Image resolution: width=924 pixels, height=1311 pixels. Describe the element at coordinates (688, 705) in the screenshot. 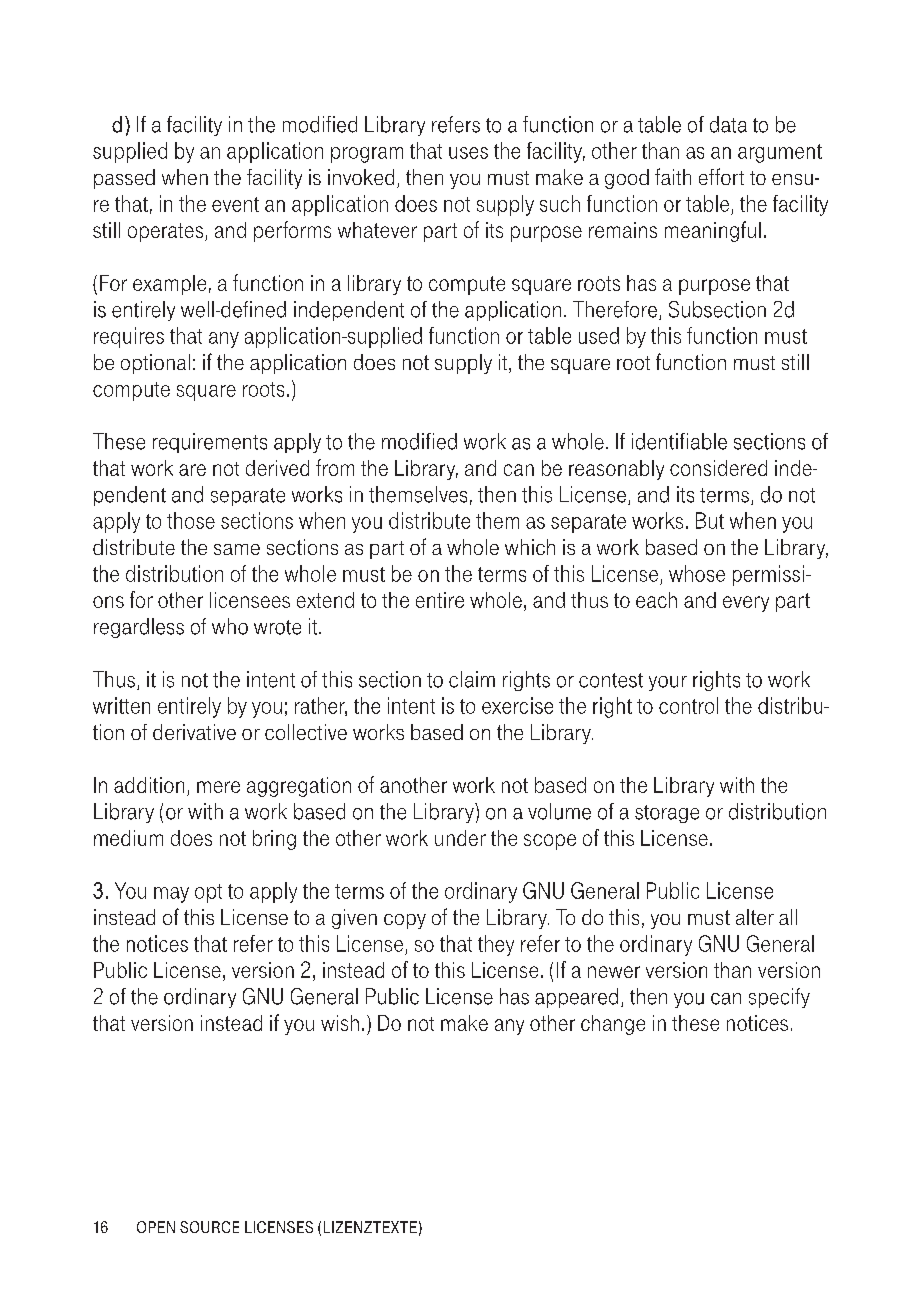

I see `control` at that location.
